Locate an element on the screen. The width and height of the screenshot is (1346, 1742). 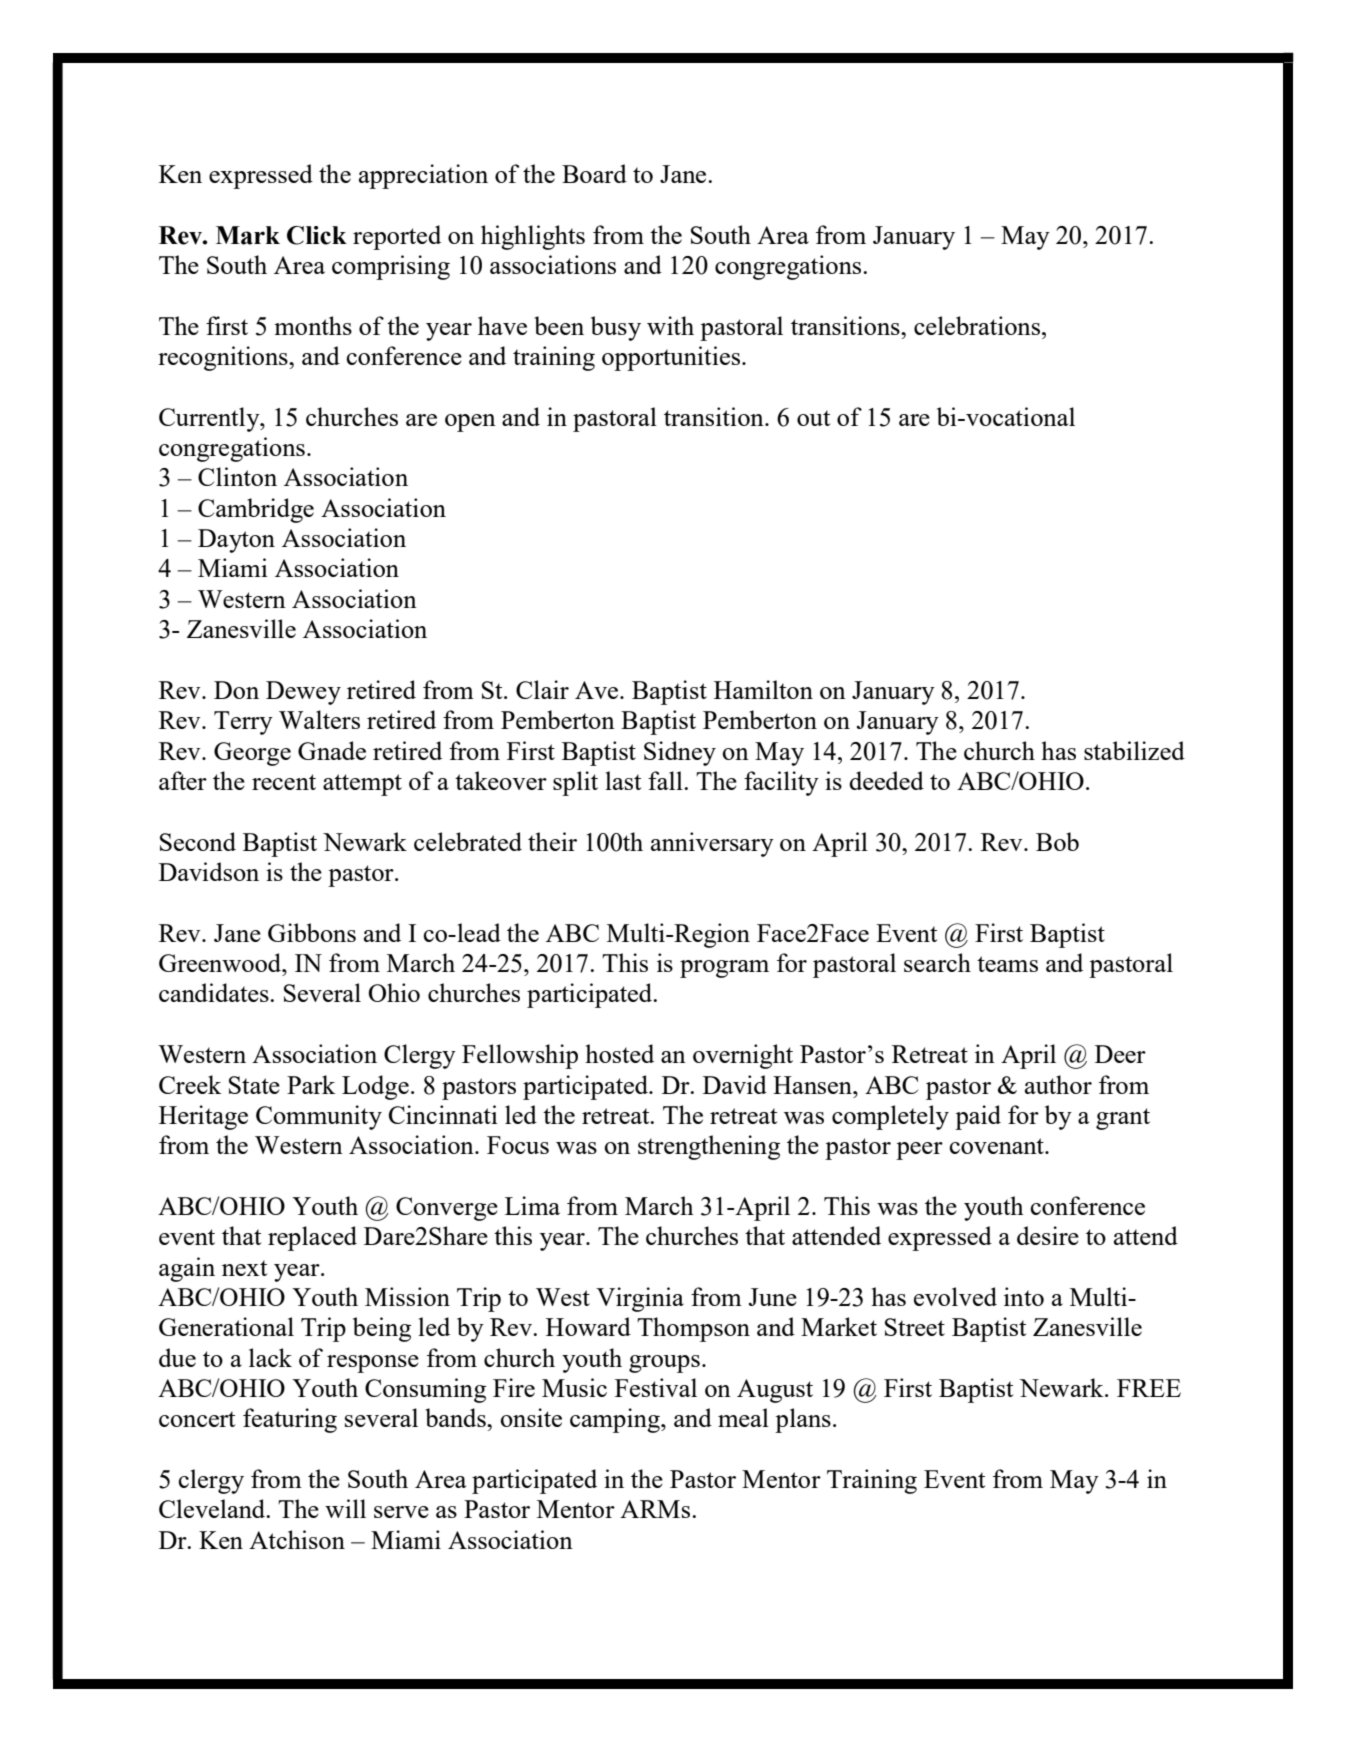
FREE is located at coordinates (1149, 1388).
